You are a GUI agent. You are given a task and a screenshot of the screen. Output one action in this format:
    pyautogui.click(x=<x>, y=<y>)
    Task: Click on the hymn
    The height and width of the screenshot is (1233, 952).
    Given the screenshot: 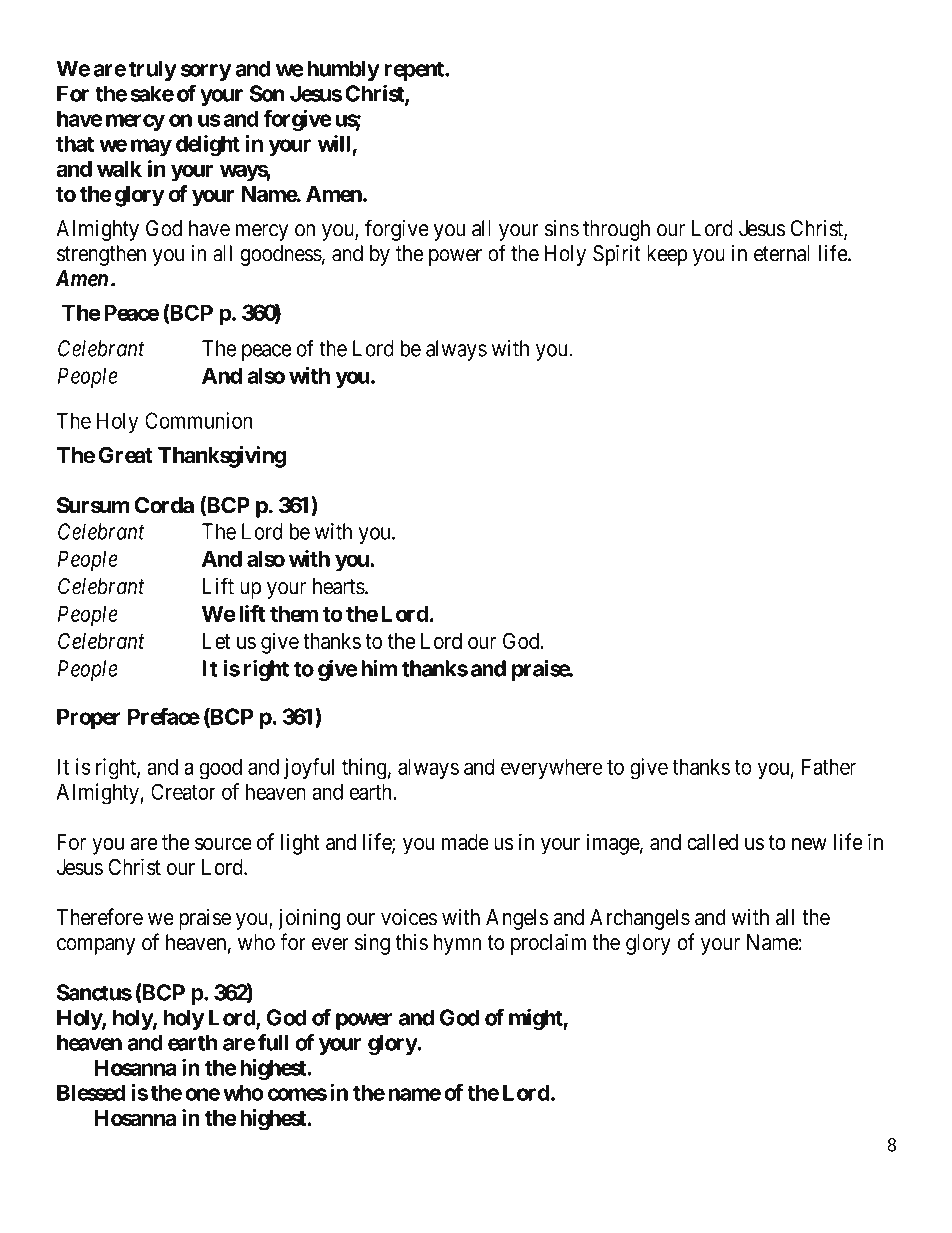 What is the action you would take?
    pyautogui.click(x=457, y=944)
